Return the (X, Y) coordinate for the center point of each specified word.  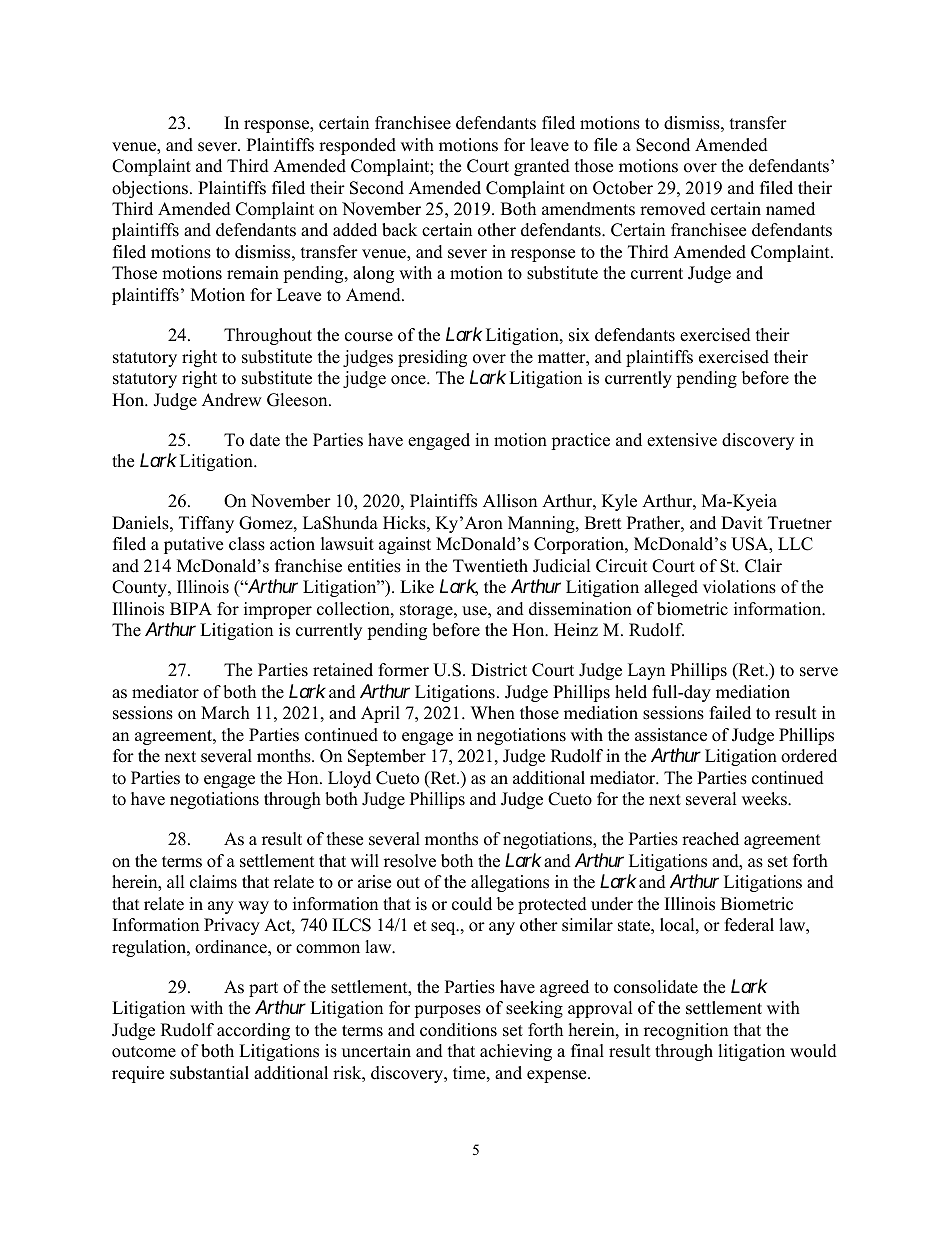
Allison (510, 501)
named (790, 209)
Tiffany (206, 524)
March (225, 713)
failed (730, 713)
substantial (209, 1073)
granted (542, 167)
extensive (682, 440)
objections (151, 189)
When (493, 713)
